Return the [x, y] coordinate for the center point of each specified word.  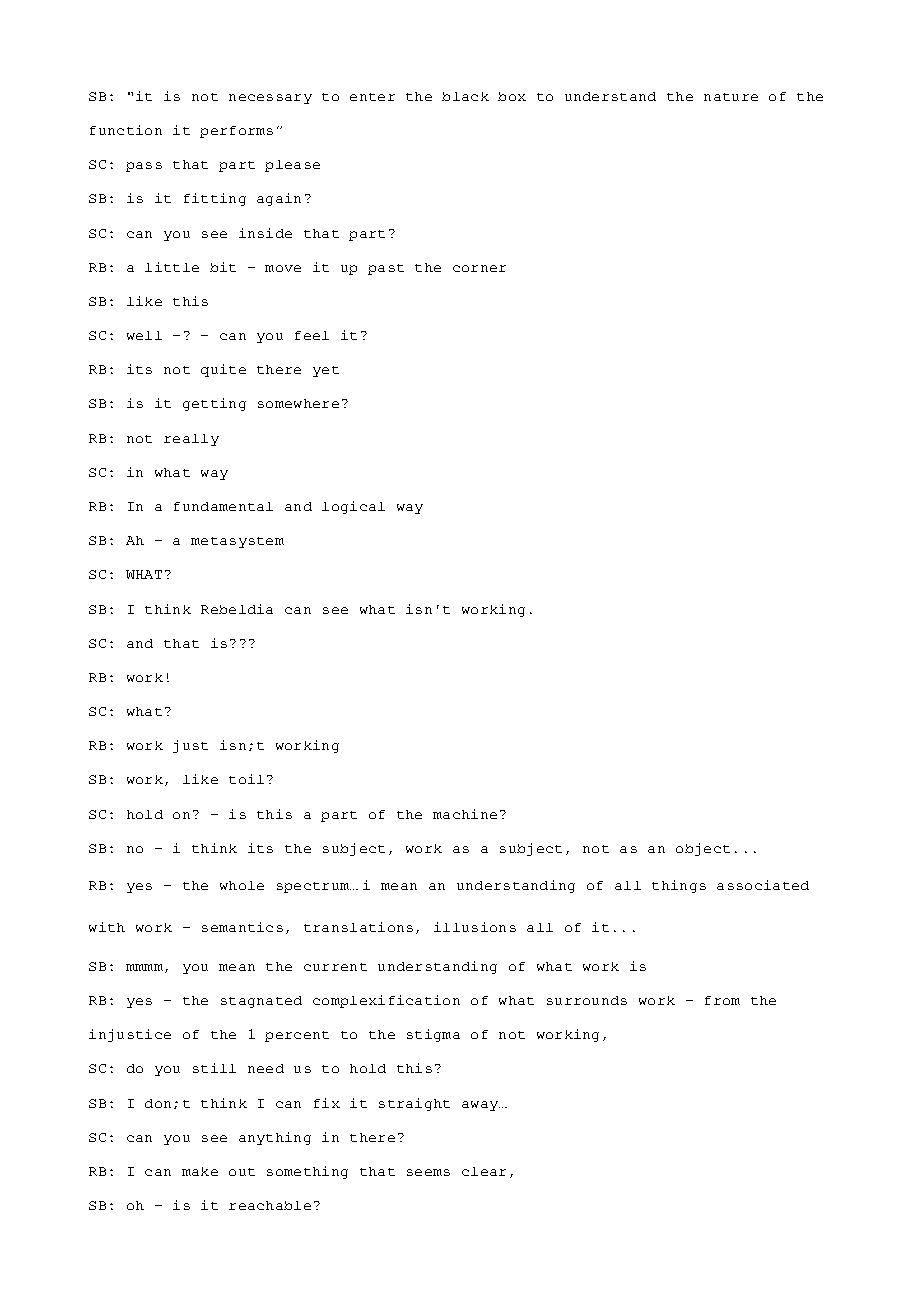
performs [236, 132]
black [465, 96]
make [200, 1171]
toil [246, 779]
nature [731, 97]
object [703, 849]
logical [353, 507]
